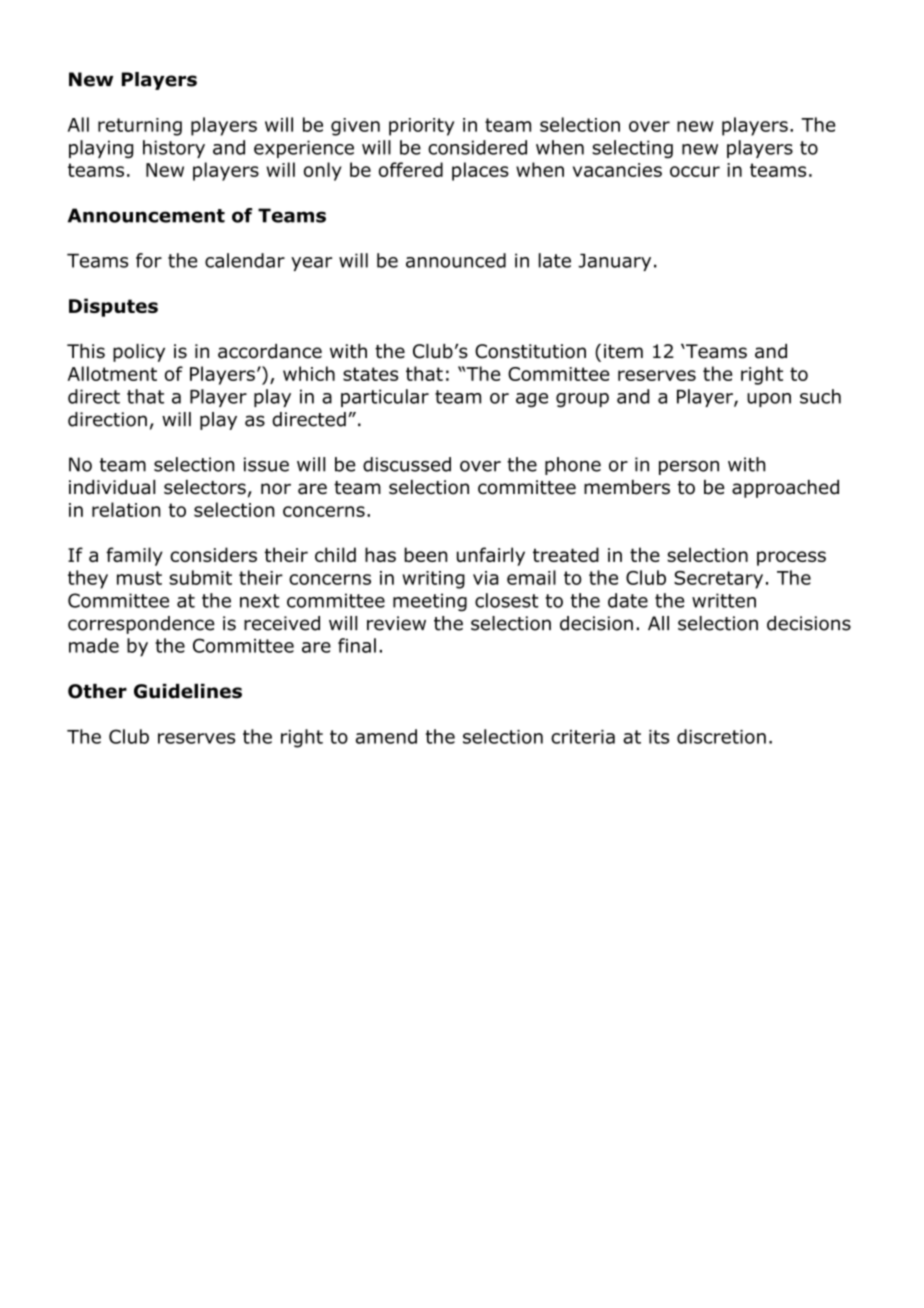 The height and width of the screenshot is (1308, 924). I want to click on occur, so click(695, 171).
